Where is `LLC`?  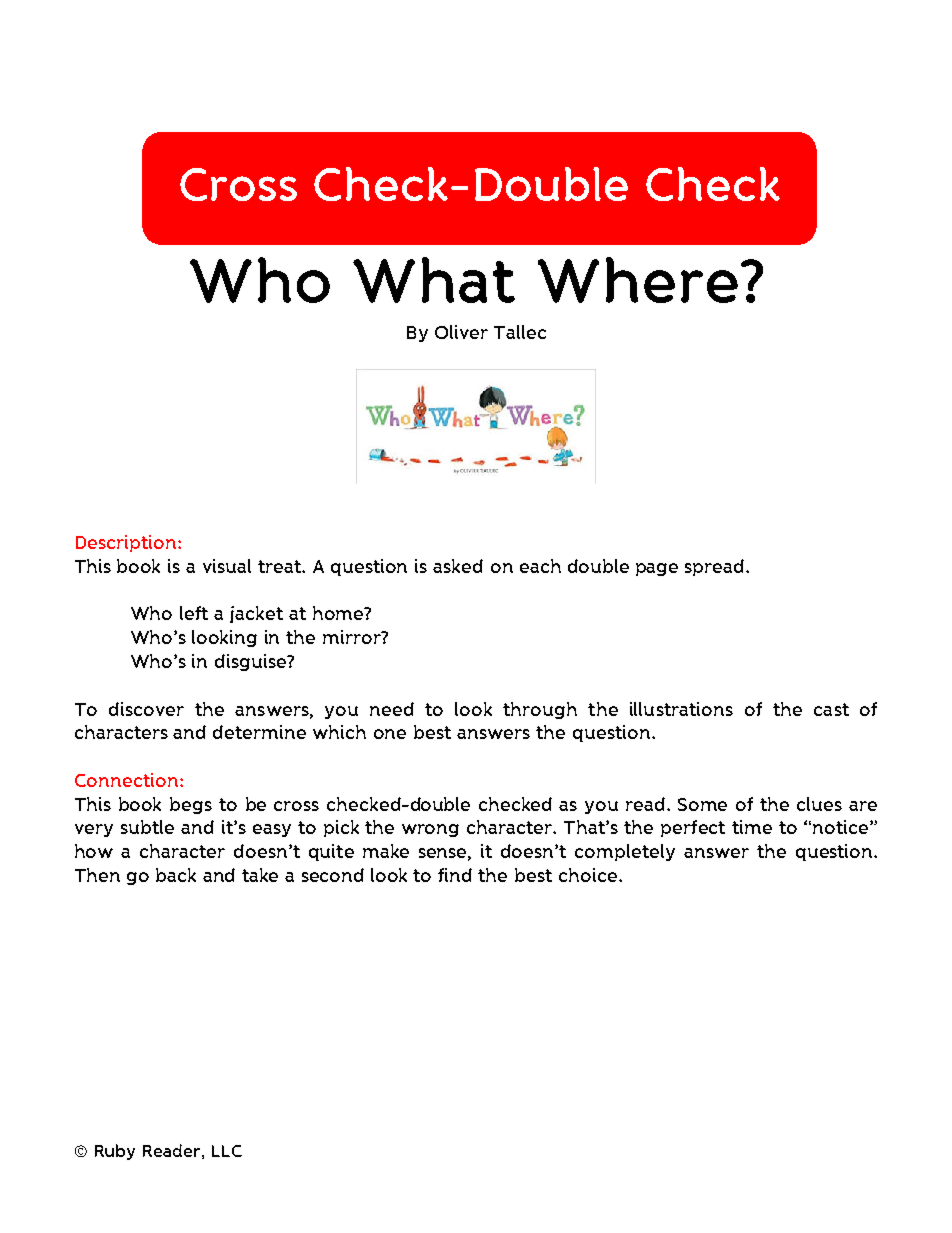 LLC is located at coordinates (227, 1151).
